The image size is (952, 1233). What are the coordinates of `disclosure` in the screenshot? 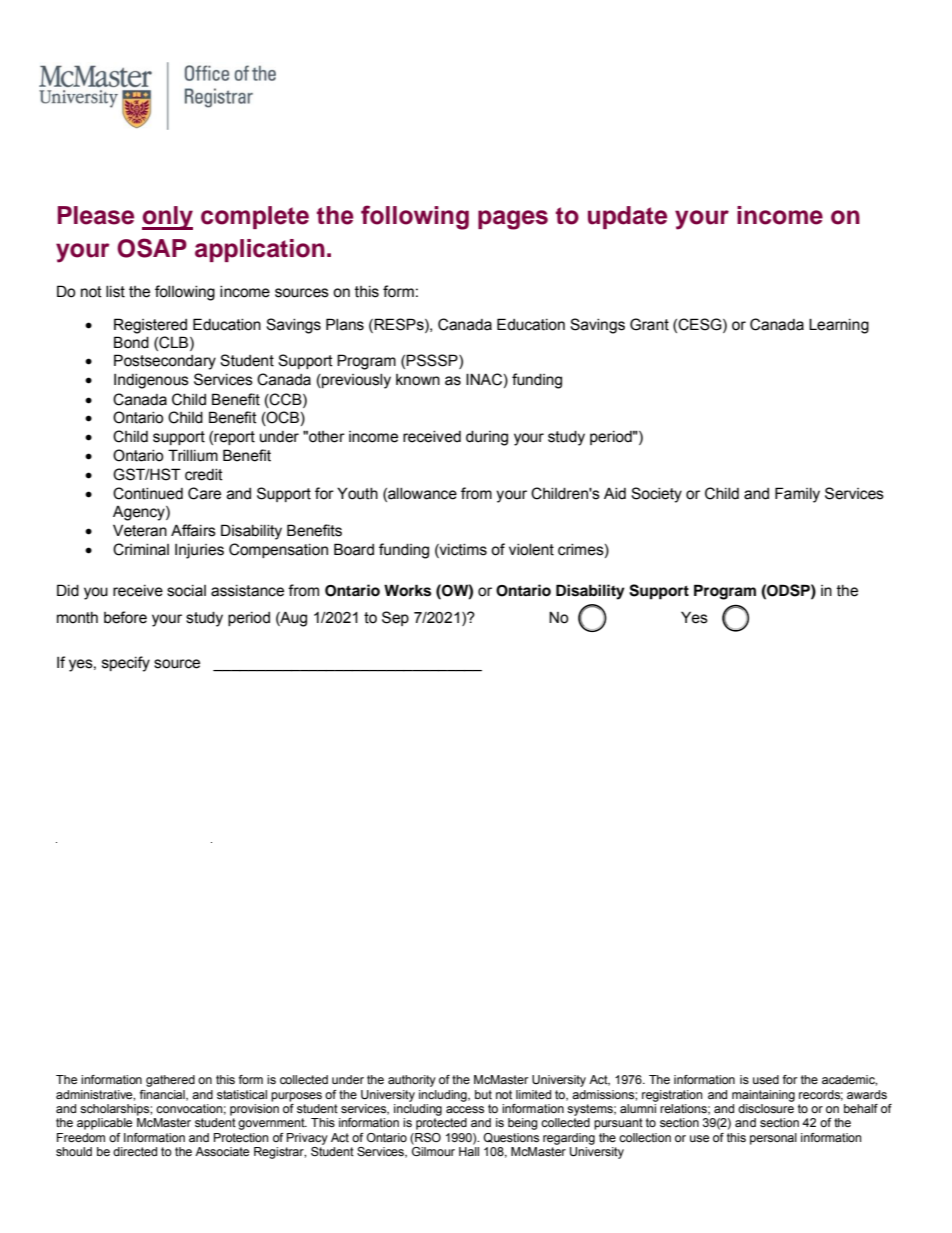 It's located at (766, 1108).
